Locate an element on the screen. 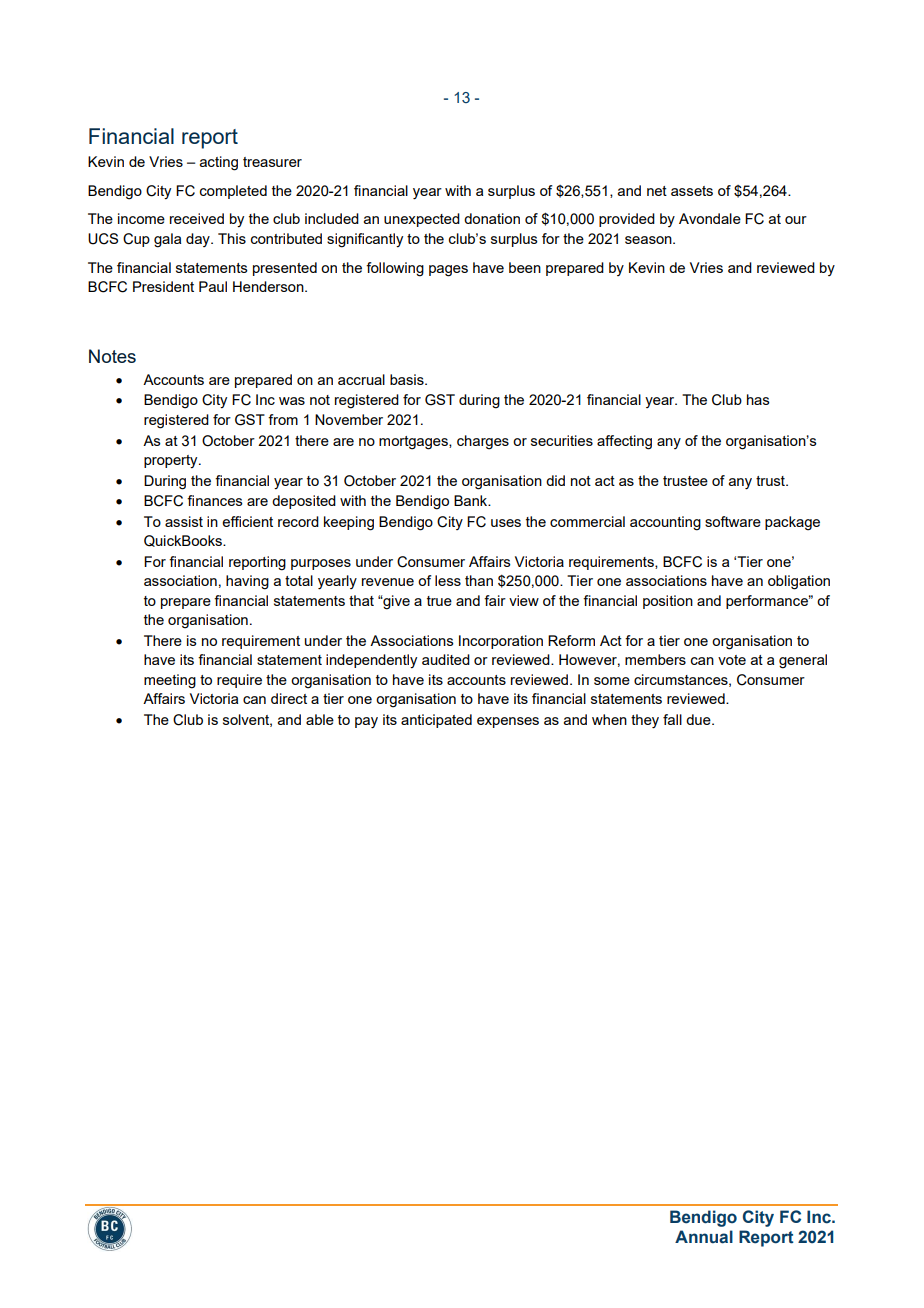 The height and width of the screenshot is (1308, 924). unexpected is located at coordinates (422, 220).
